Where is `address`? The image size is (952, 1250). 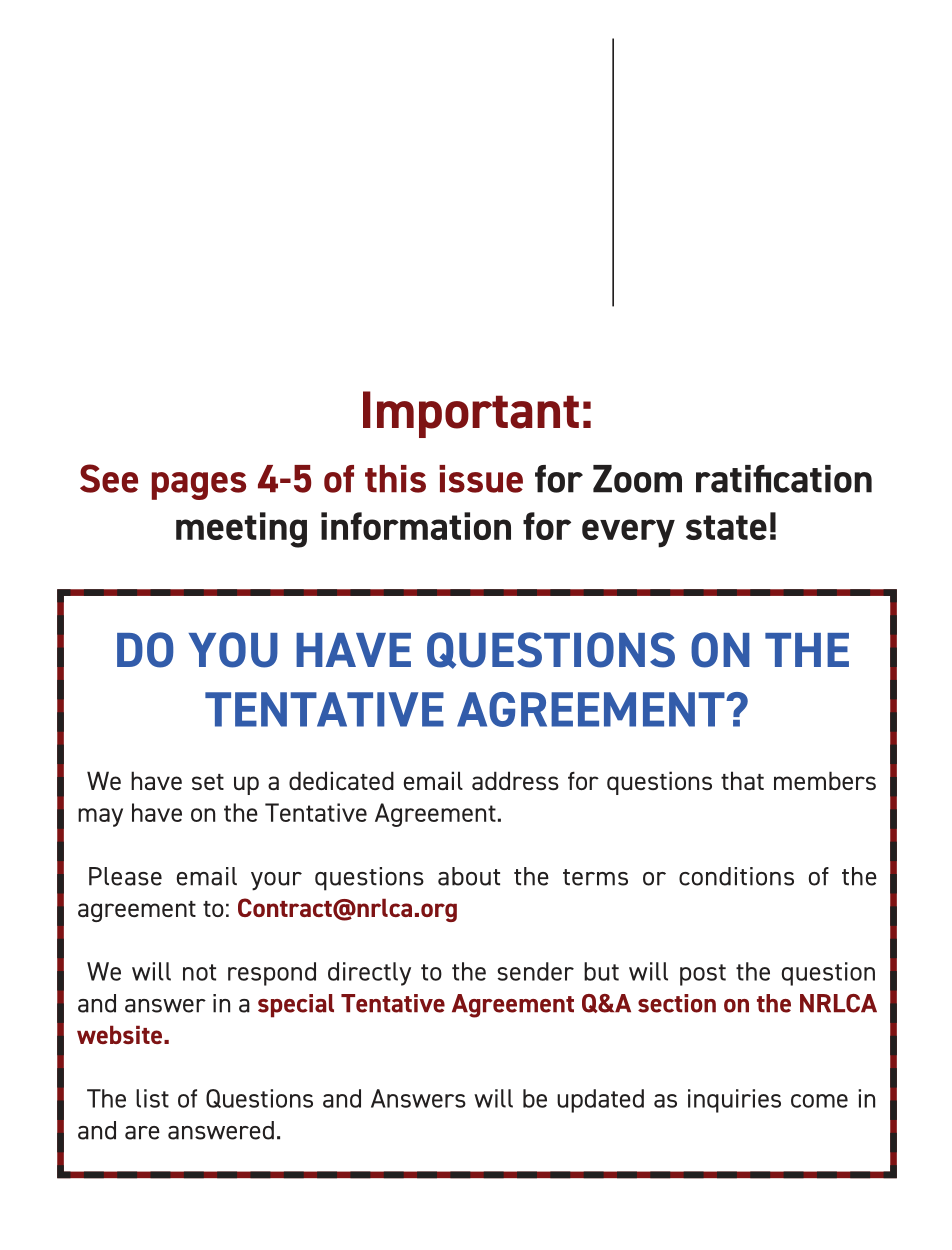 address is located at coordinates (515, 780).
